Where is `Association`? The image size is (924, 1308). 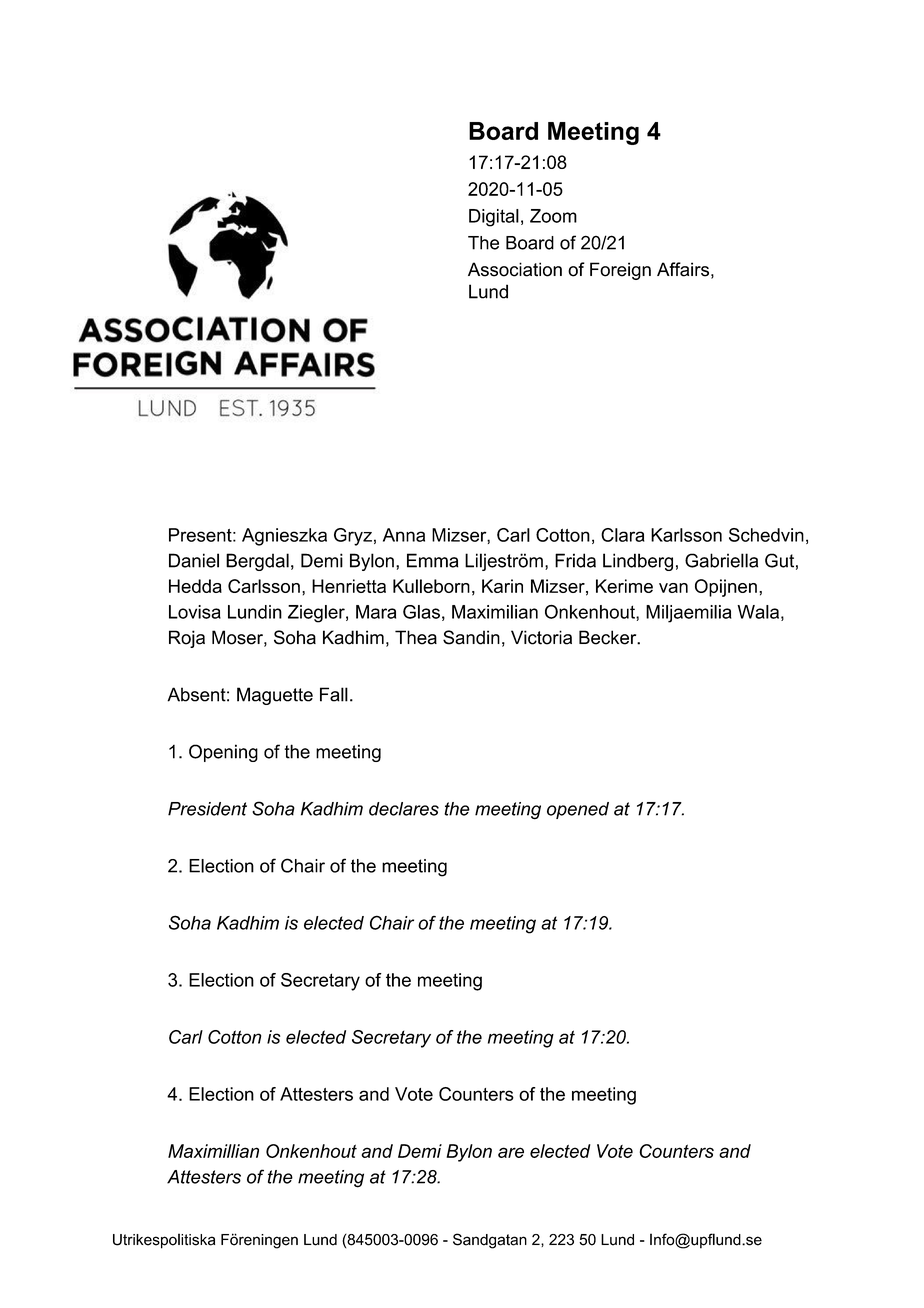
Association is located at coordinates (515, 269).
